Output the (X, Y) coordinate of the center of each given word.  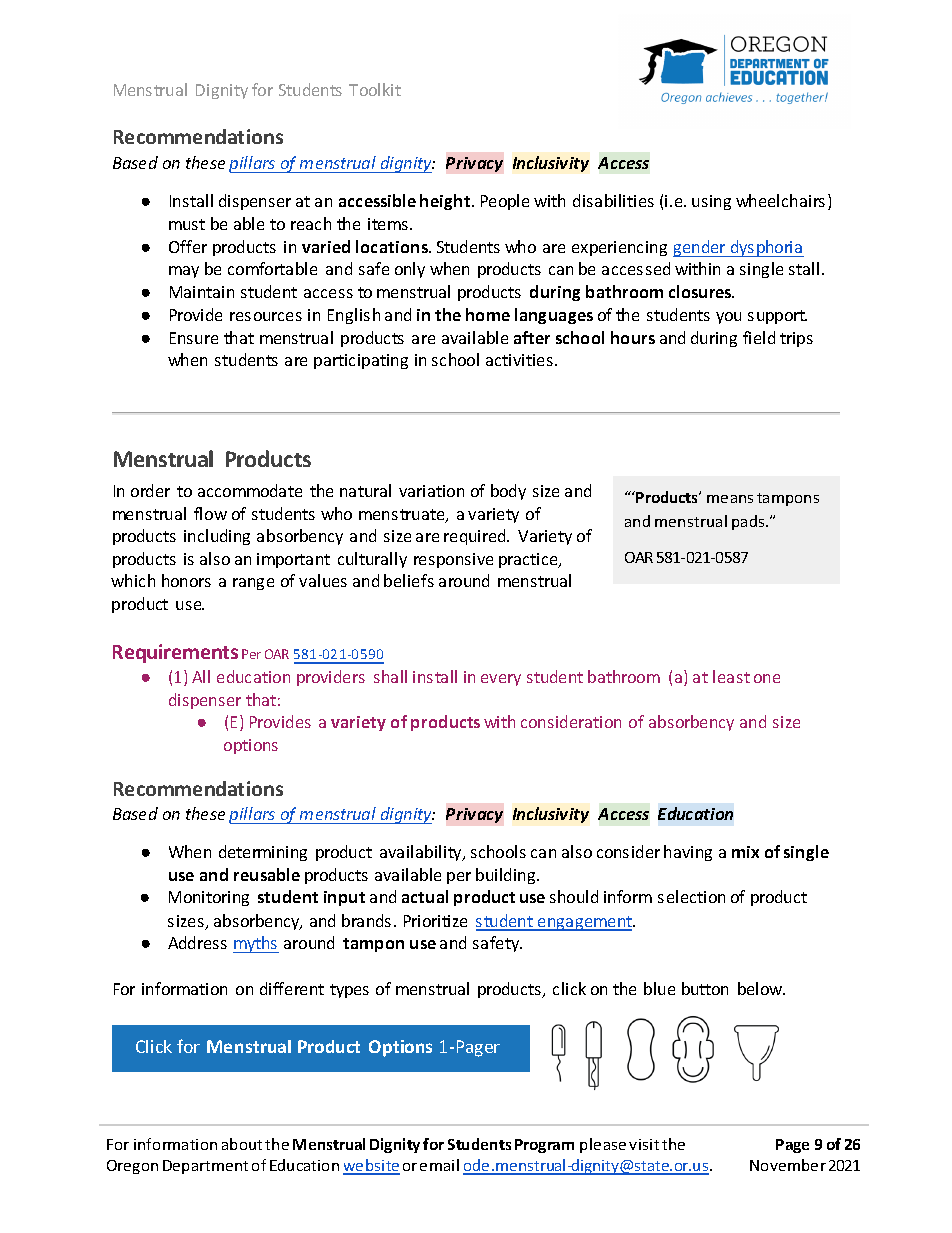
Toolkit (375, 89)
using (711, 202)
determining (263, 853)
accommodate (250, 490)
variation (431, 491)
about (242, 1144)
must (187, 224)
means (730, 499)
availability (422, 853)
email (439, 1165)
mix (745, 852)
